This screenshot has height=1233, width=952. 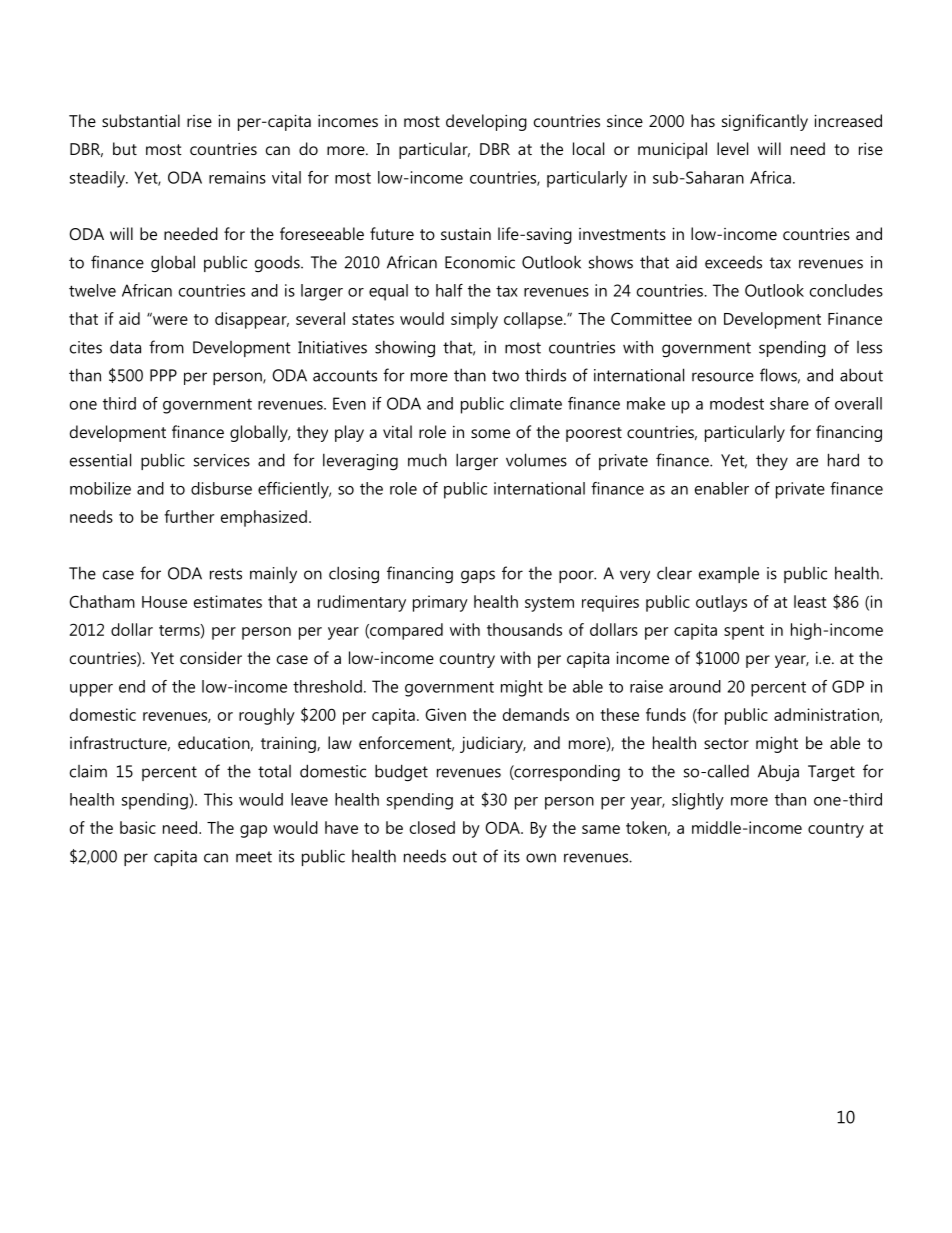 What do you see at coordinates (125, 148) in the screenshot?
I see `but` at bounding box center [125, 148].
